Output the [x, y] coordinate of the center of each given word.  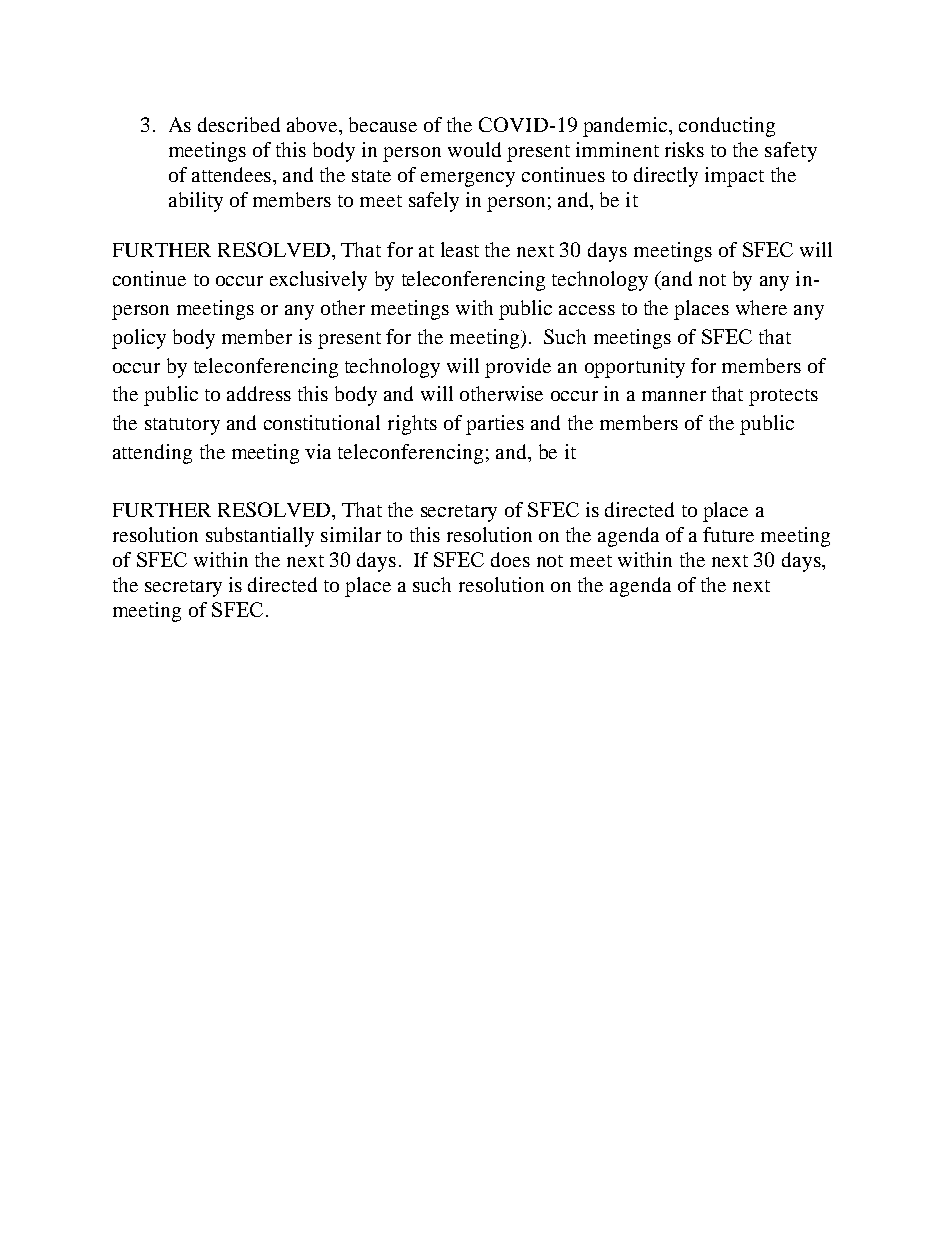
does [510, 559]
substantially [260, 537]
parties [495, 425]
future [728, 534]
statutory [182, 426]
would [474, 149]
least [460, 249]
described [239, 124]
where [761, 307]
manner [674, 396]
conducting [727, 127]
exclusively [318, 281]
